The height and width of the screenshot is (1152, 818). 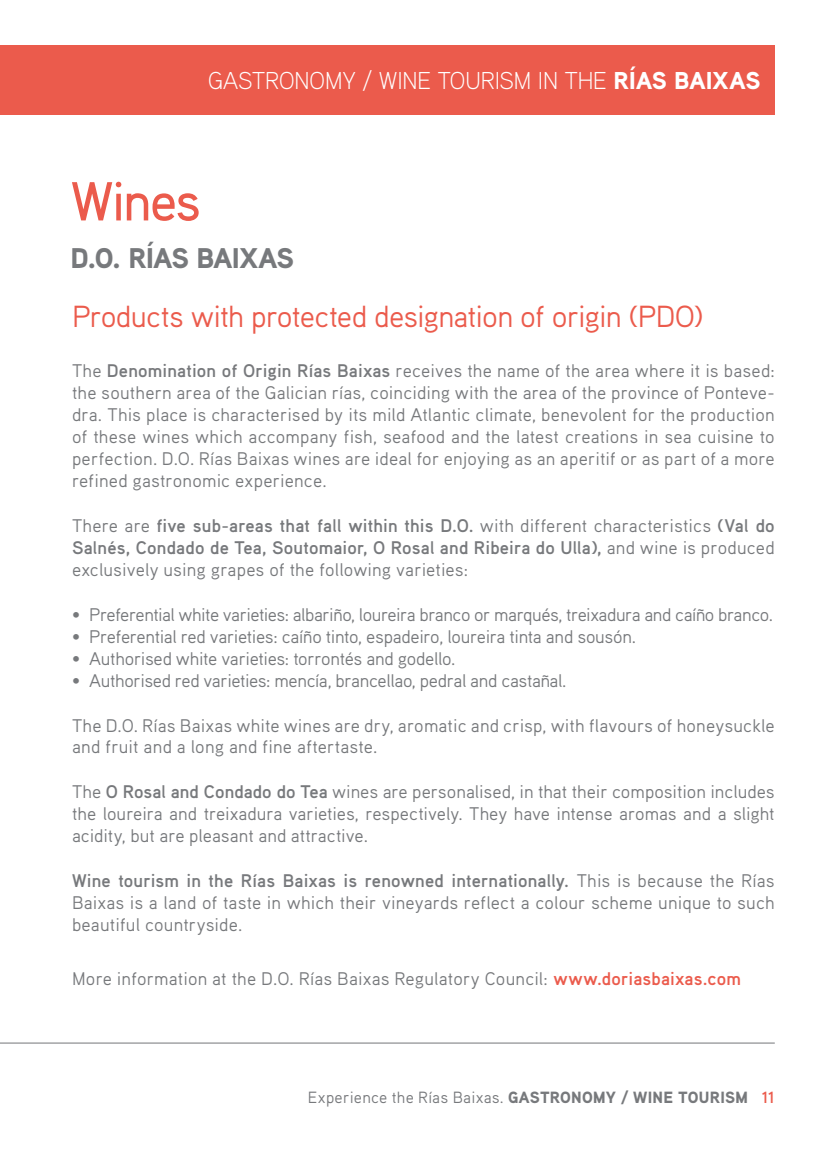 I want to click on aromatic, so click(x=432, y=725).
